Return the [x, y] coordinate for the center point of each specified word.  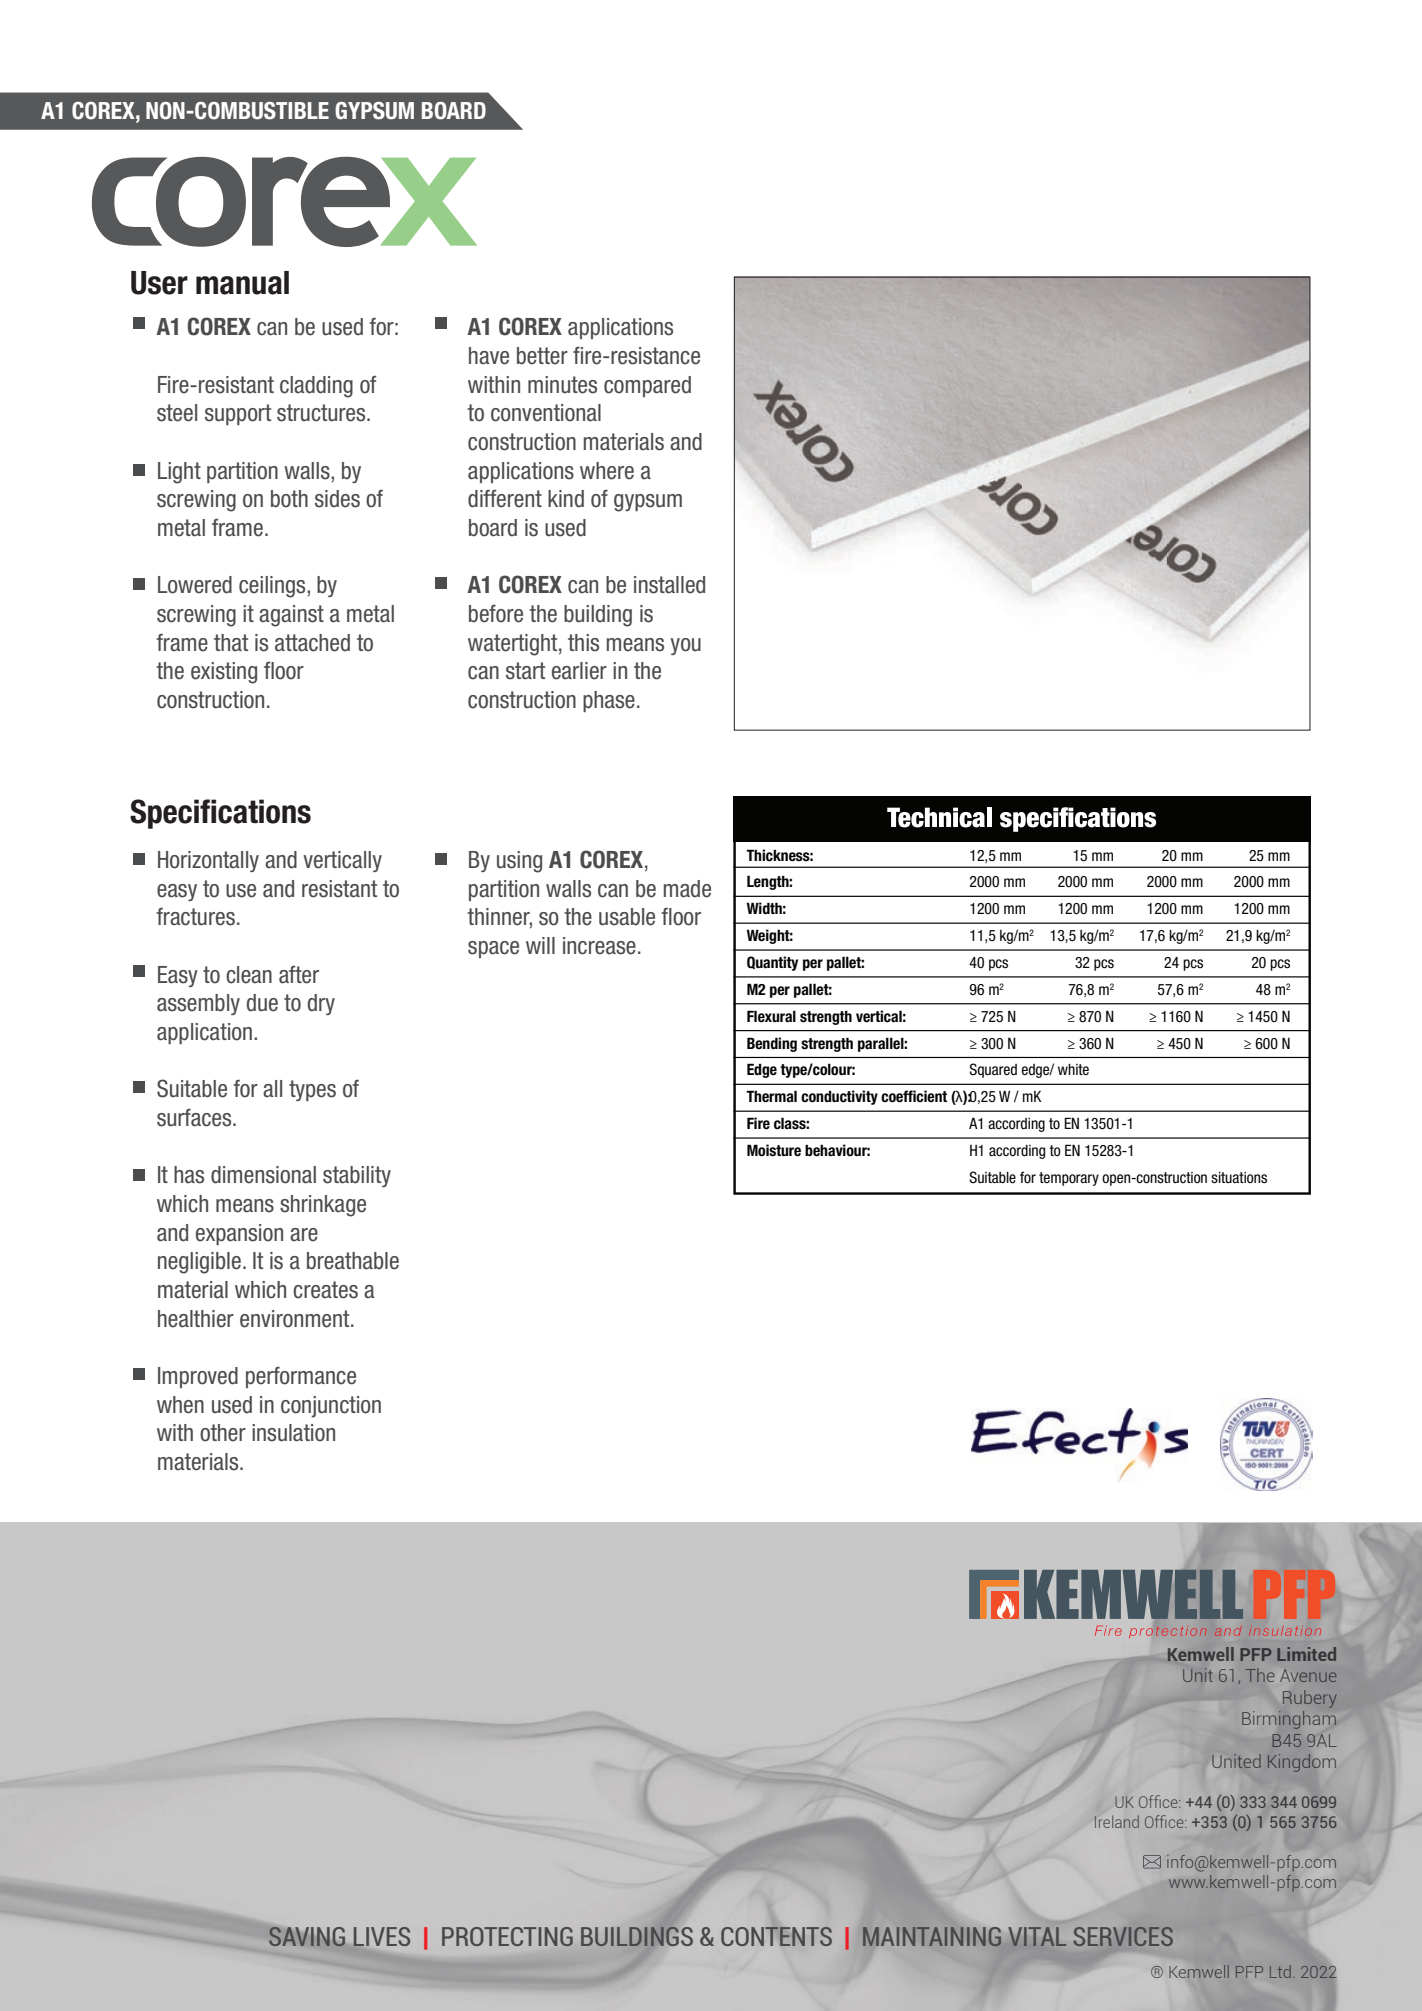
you [685, 646]
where [607, 471]
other [223, 1433]
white [1073, 1070]
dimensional [263, 1175]
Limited [1306, 1654]
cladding [316, 387]
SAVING [307, 1936]
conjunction [331, 1407]
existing [224, 673]
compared [647, 386]
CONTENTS [776, 1936]
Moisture [774, 1150]
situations [1239, 1178]
